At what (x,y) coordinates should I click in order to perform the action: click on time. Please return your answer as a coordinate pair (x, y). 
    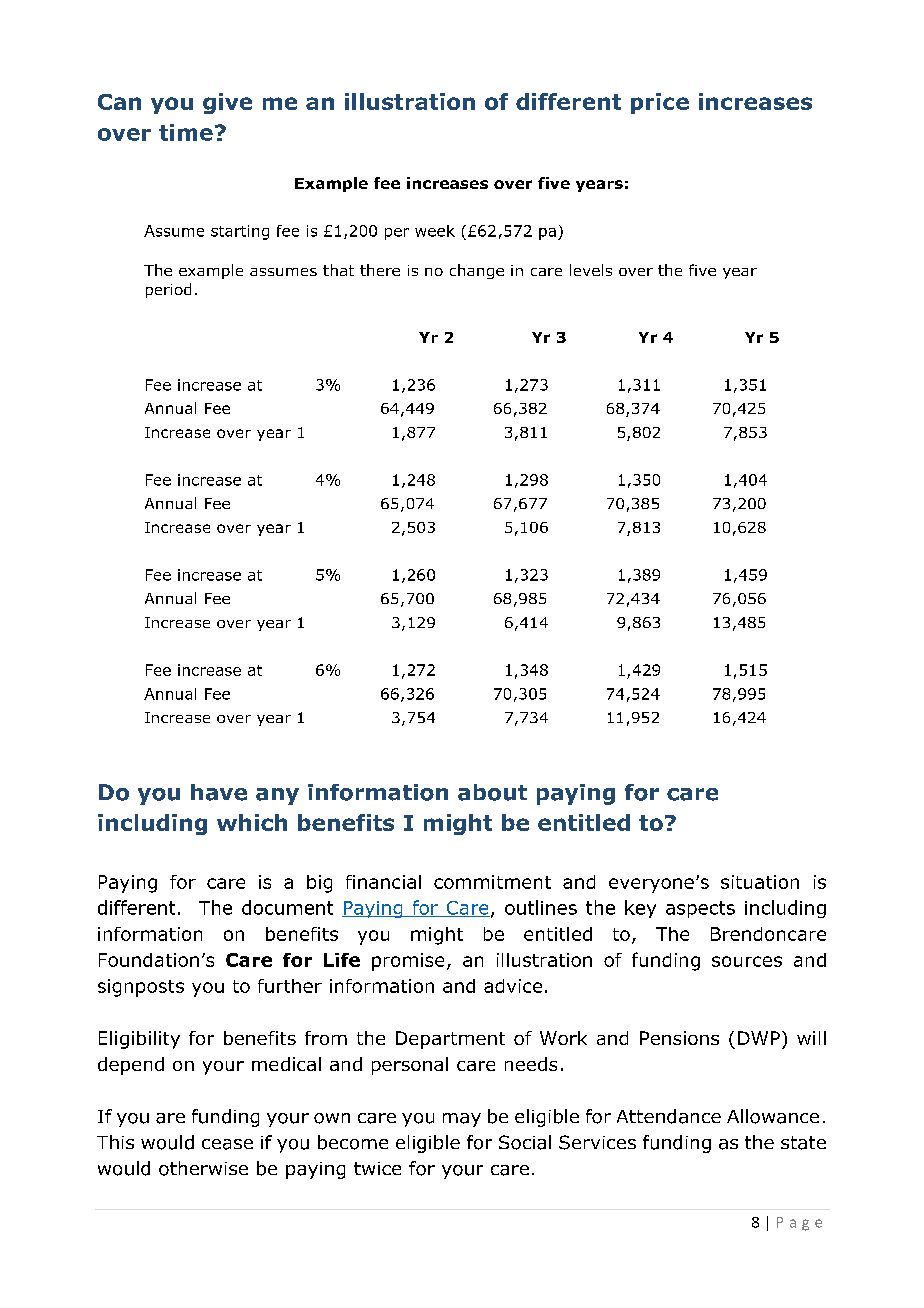
    Looking at the image, I should click on (186, 132).
